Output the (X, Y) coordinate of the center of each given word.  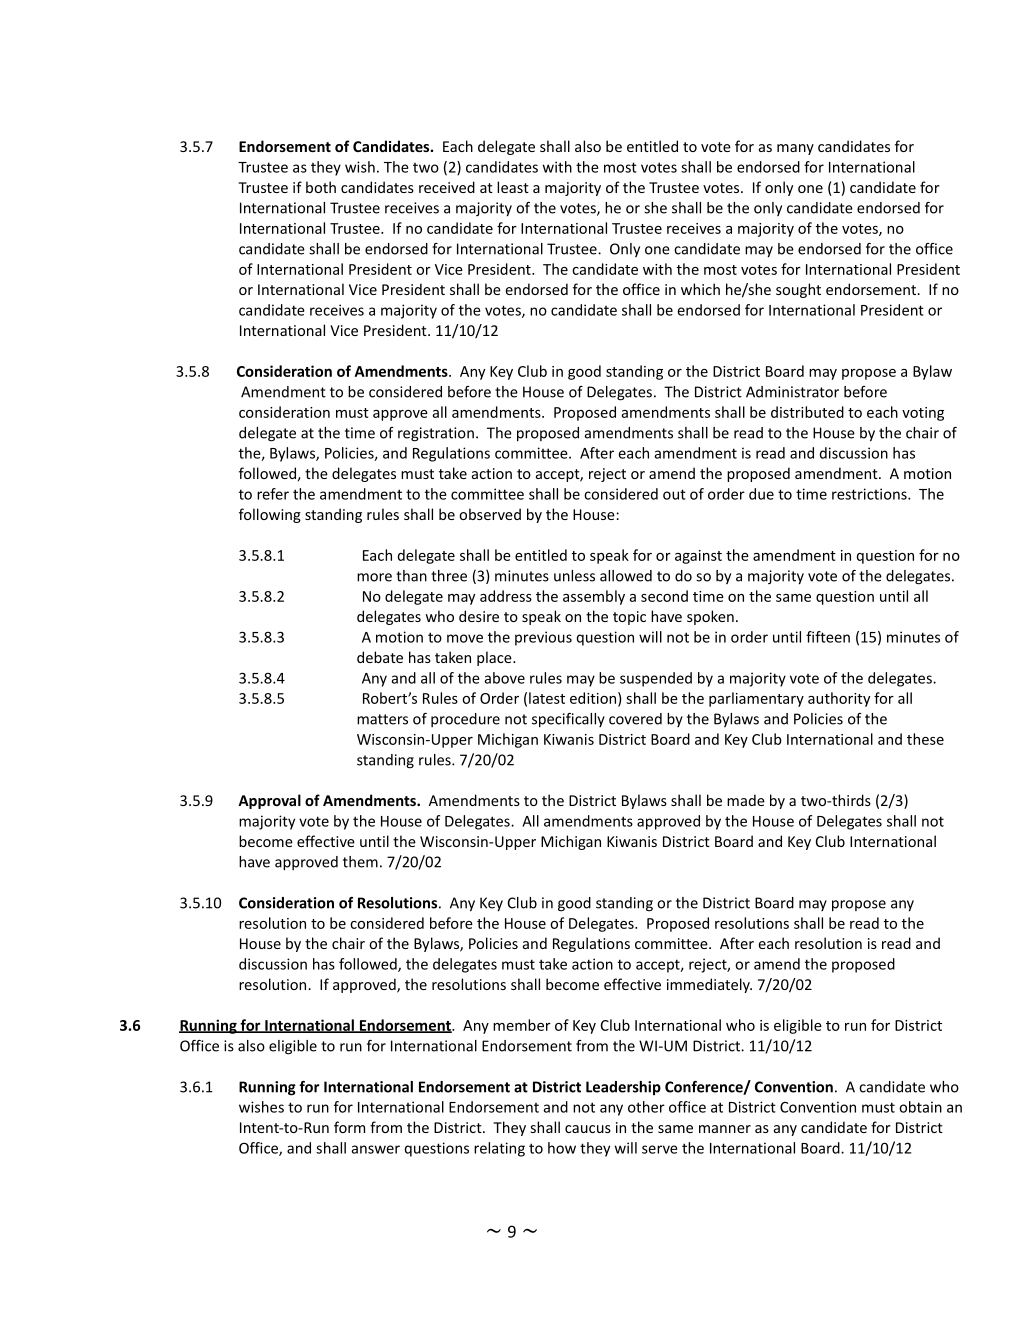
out (674, 494)
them (360, 862)
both (321, 187)
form (349, 1127)
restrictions (870, 494)
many (795, 149)
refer (273, 494)
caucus (588, 1129)
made (746, 800)
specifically (568, 720)
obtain (920, 1107)
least (513, 187)
